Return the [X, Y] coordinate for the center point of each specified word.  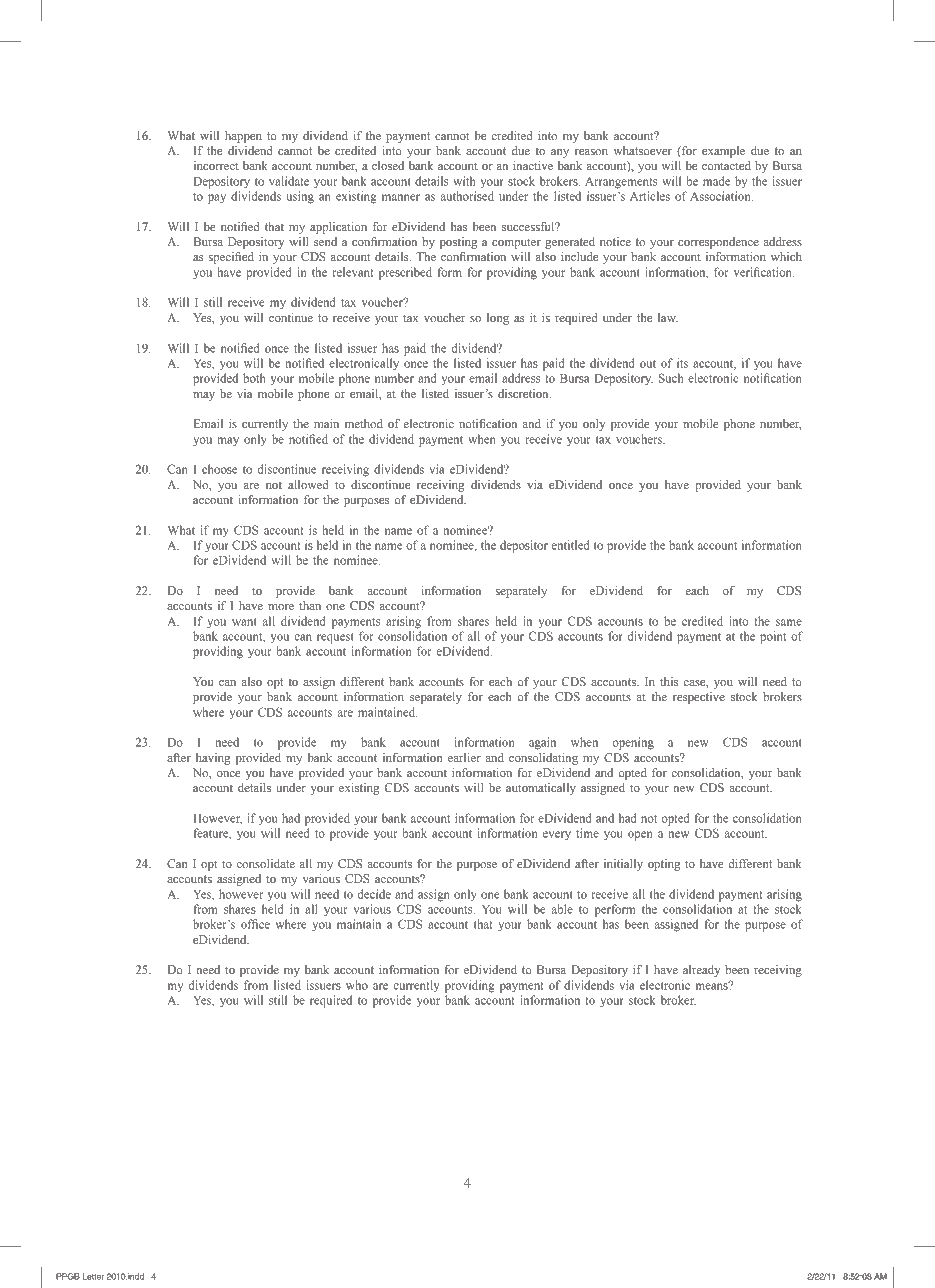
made [716, 181]
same [789, 622]
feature [212, 834]
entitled [571, 545]
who [357, 985]
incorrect [216, 165]
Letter [93, 1276]
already [701, 971]
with [464, 181]
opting [664, 865]
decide [374, 894]
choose [219, 469]
